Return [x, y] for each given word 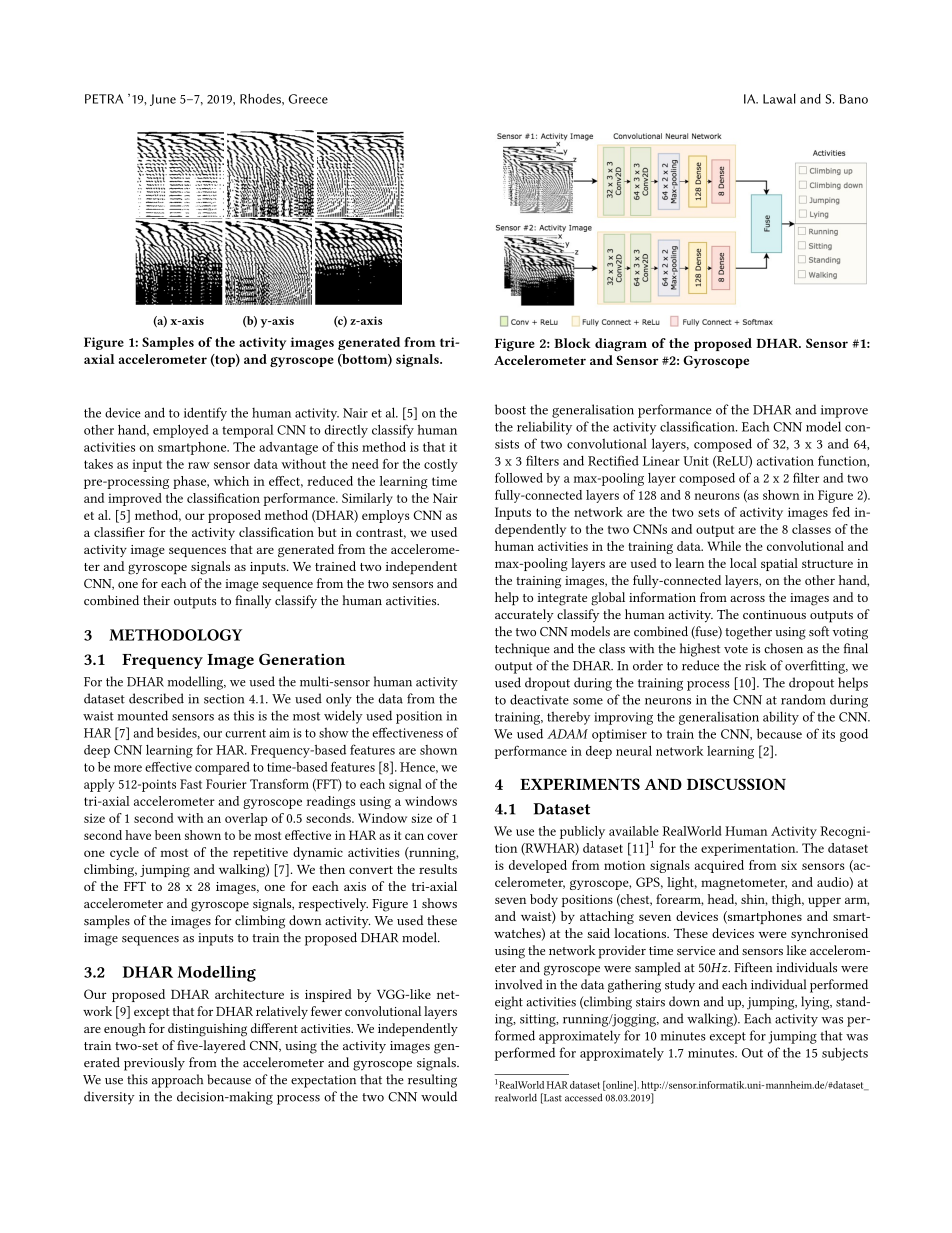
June [163, 100]
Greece [308, 99]
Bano [854, 99]
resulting [432, 1081]
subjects [845, 1054]
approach [177, 1081]
